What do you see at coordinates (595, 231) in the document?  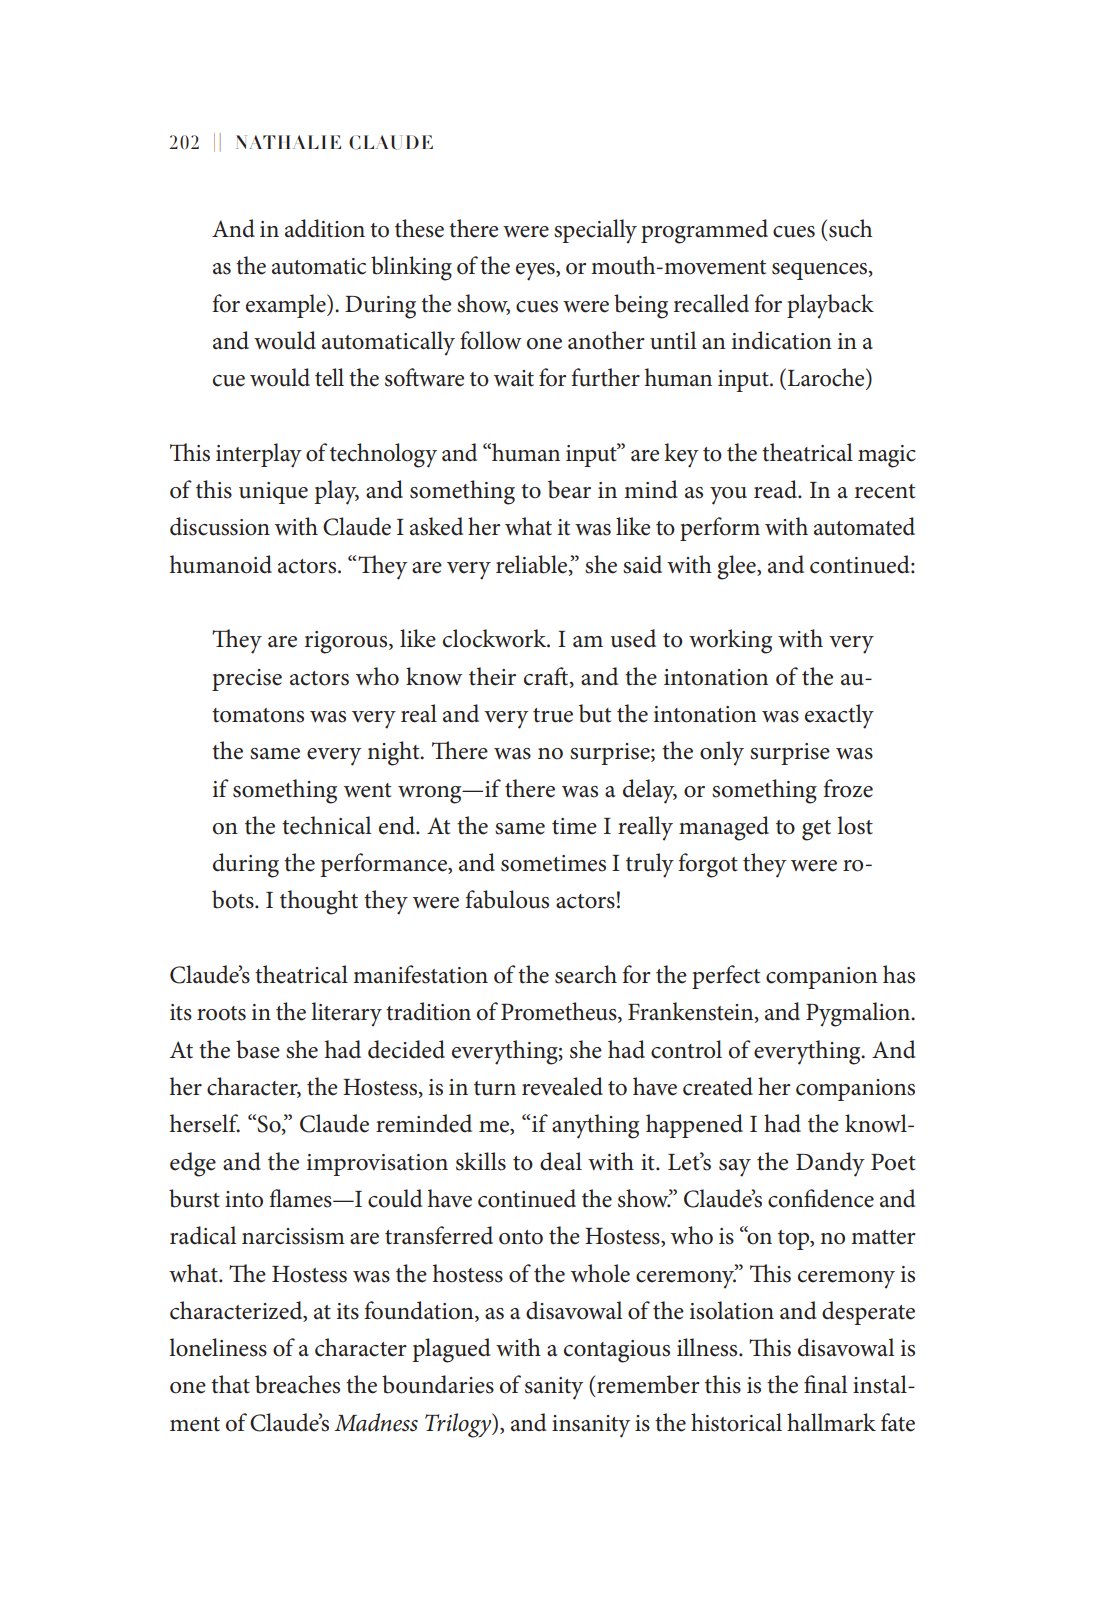 I see `specially` at bounding box center [595, 231].
